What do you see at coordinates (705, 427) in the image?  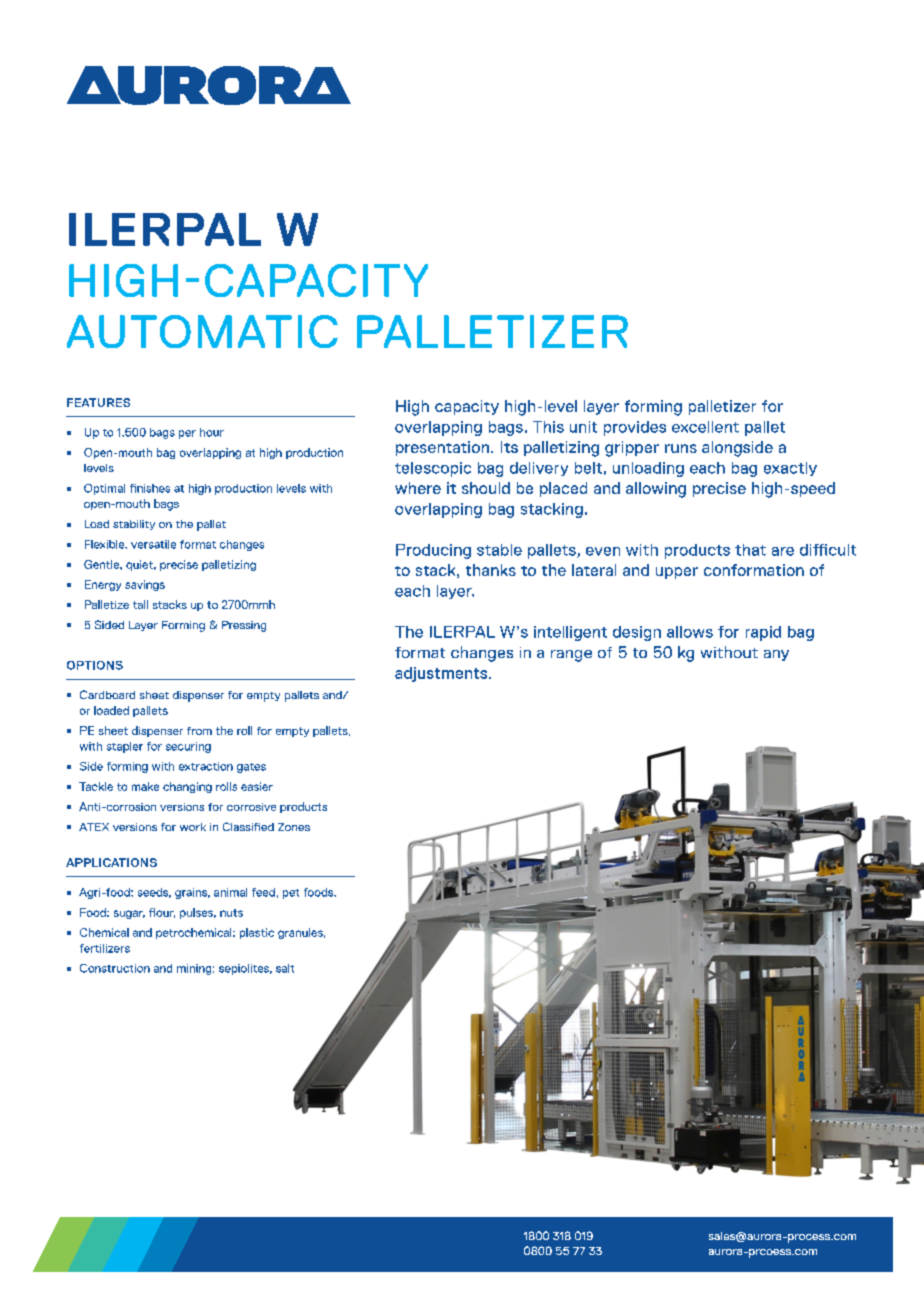 I see `excellent` at bounding box center [705, 427].
